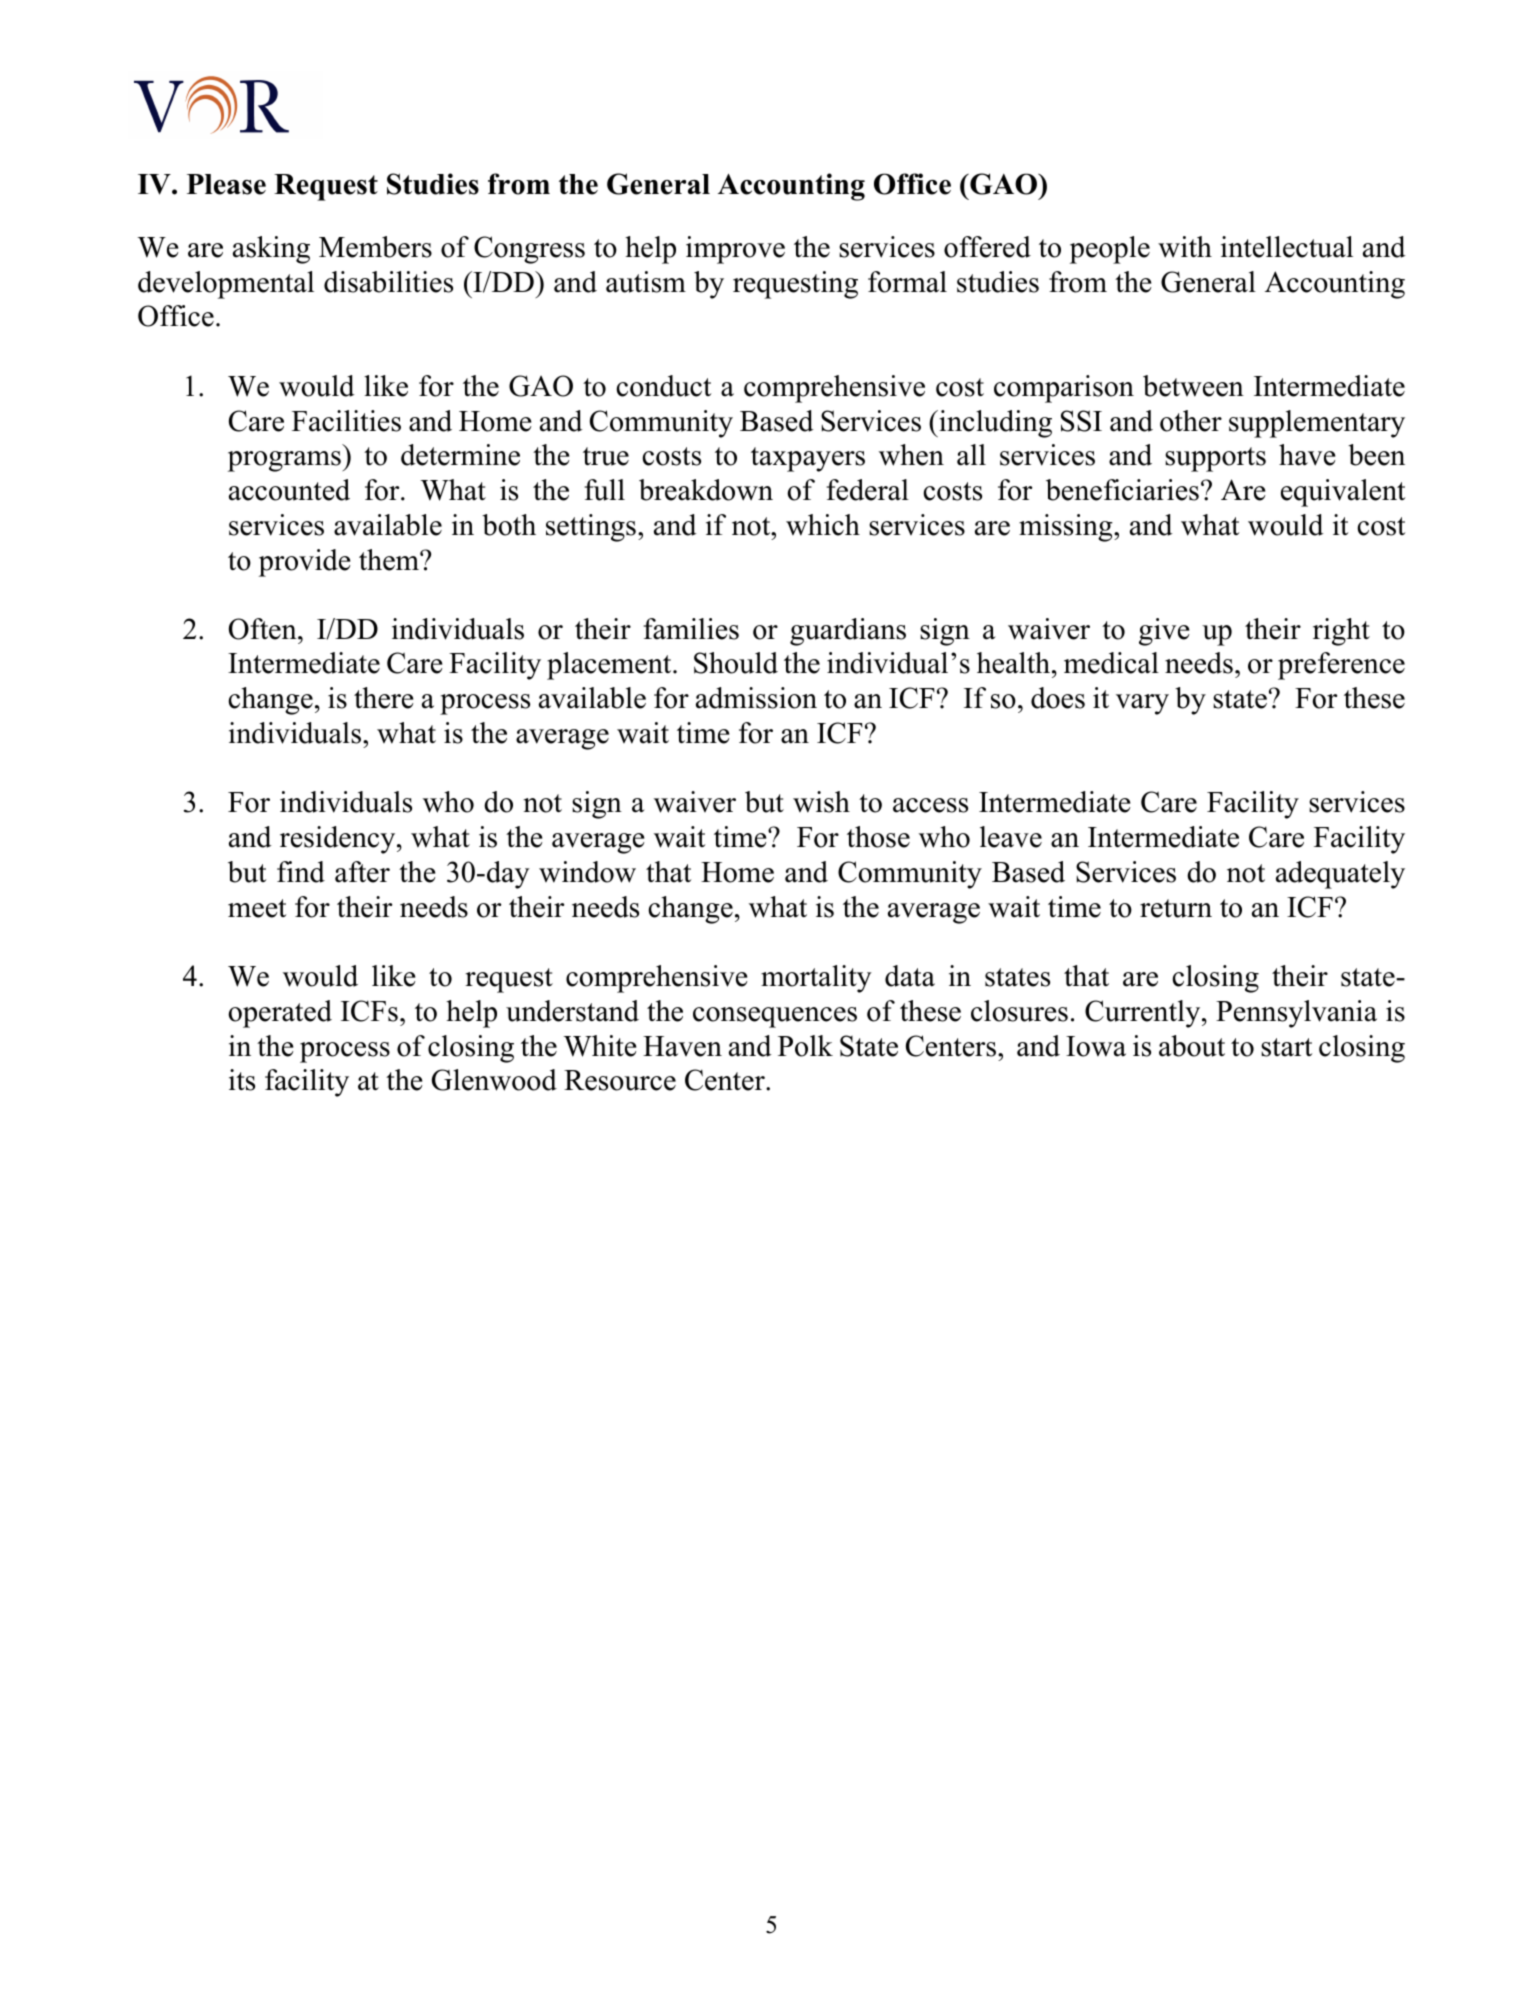 Image resolution: width=1540 pixels, height=1992 pixels. What do you see at coordinates (375, 247) in the document?
I see `Members` at bounding box center [375, 247].
